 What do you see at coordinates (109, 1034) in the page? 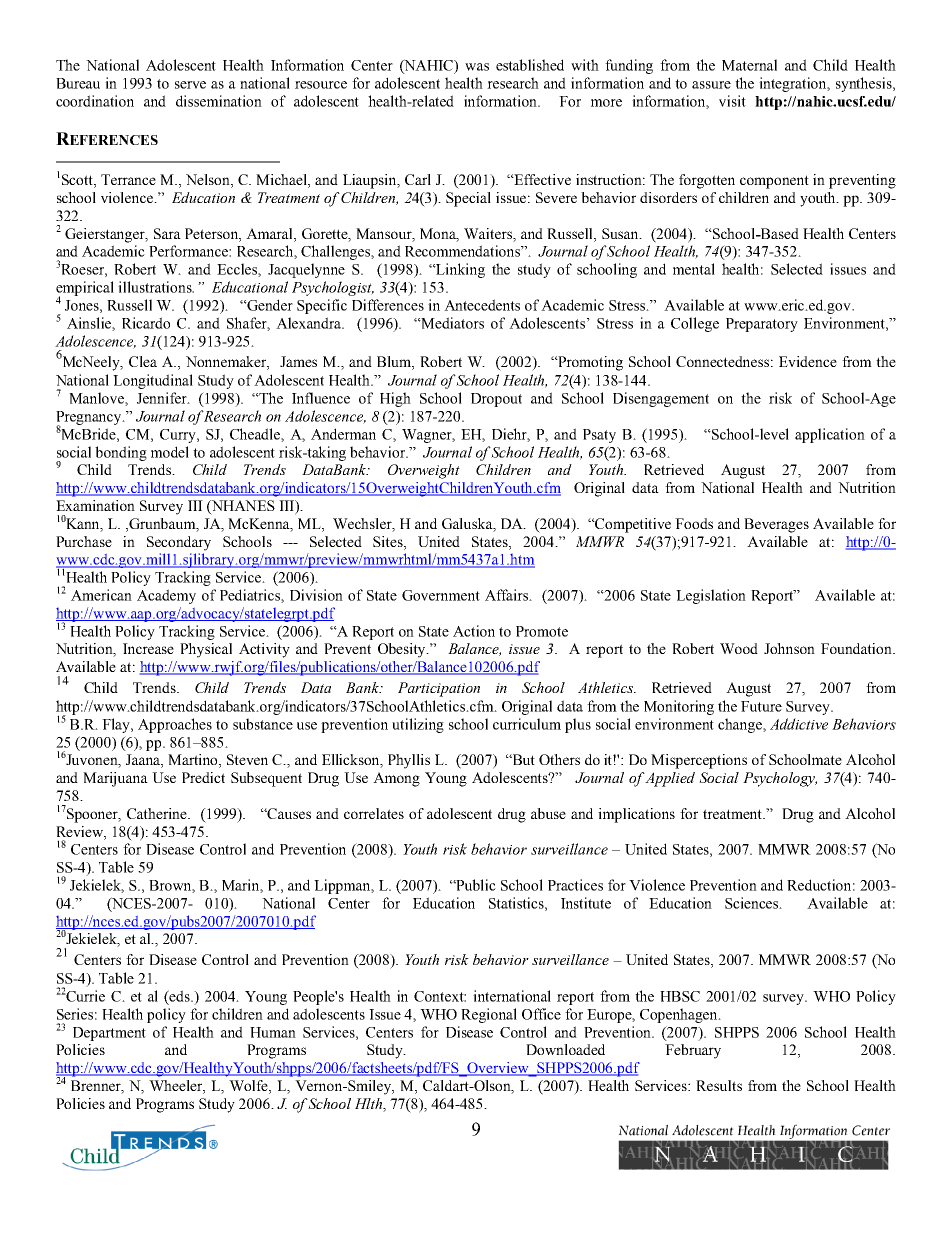
I see `Department` at bounding box center [109, 1034].
